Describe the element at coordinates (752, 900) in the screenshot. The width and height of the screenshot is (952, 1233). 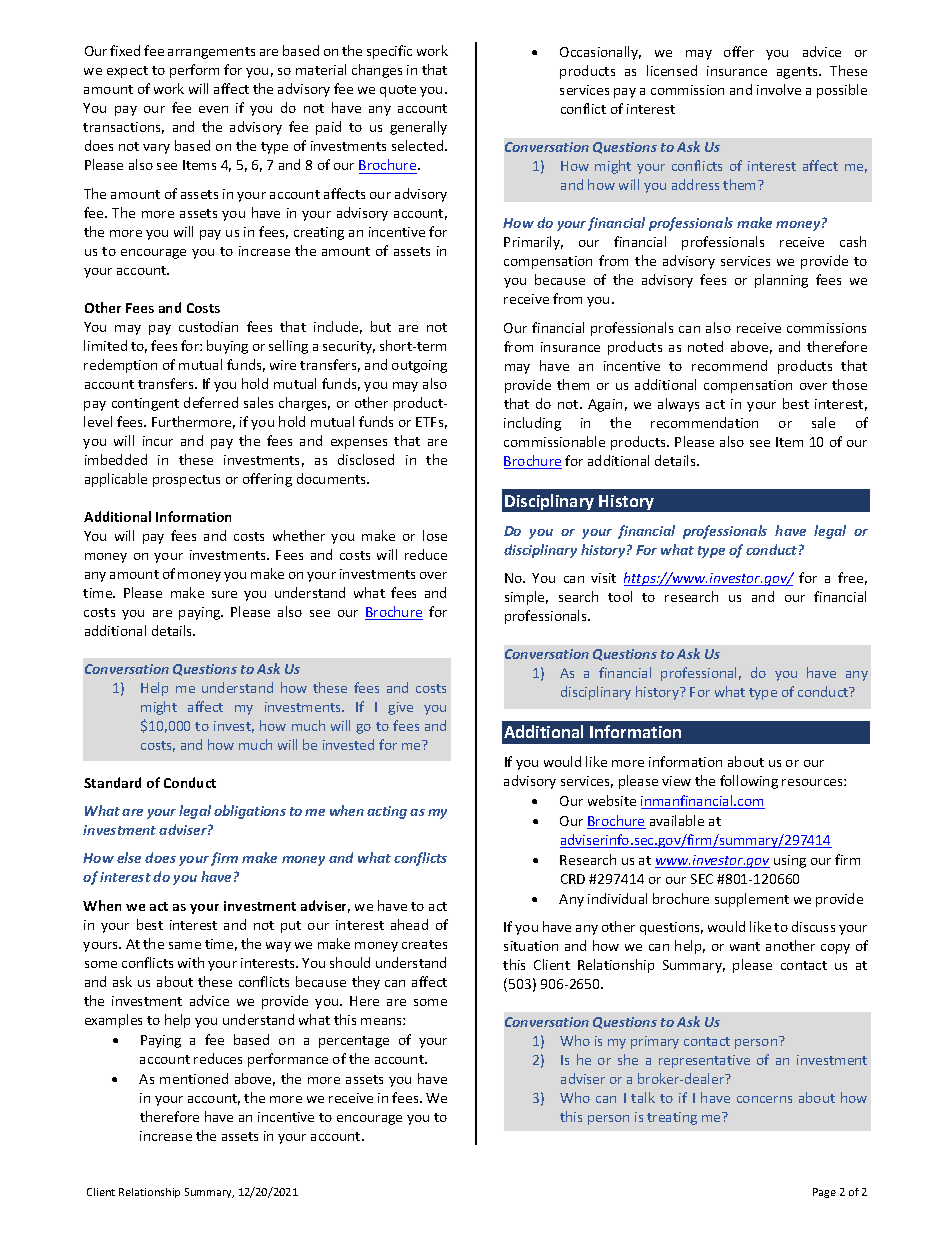
I see `supplement` at that location.
